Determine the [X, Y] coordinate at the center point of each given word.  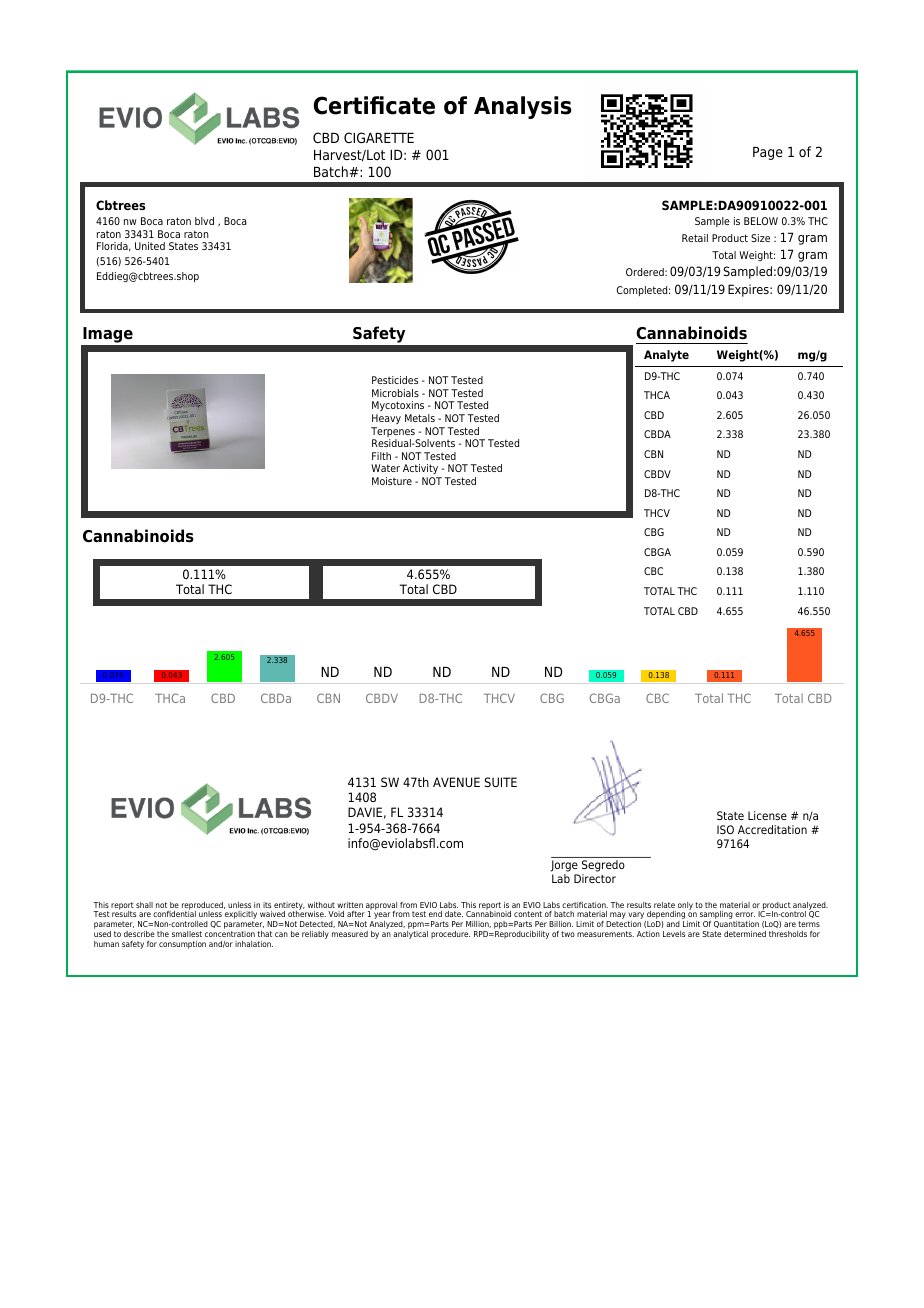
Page [768, 153]
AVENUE [456, 782]
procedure [450, 935]
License [767, 815]
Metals [420, 418]
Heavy [386, 419]
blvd [204, 221]
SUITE [501, 782]
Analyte [666, 356]
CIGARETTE [379, 137]
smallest [187, 934]
